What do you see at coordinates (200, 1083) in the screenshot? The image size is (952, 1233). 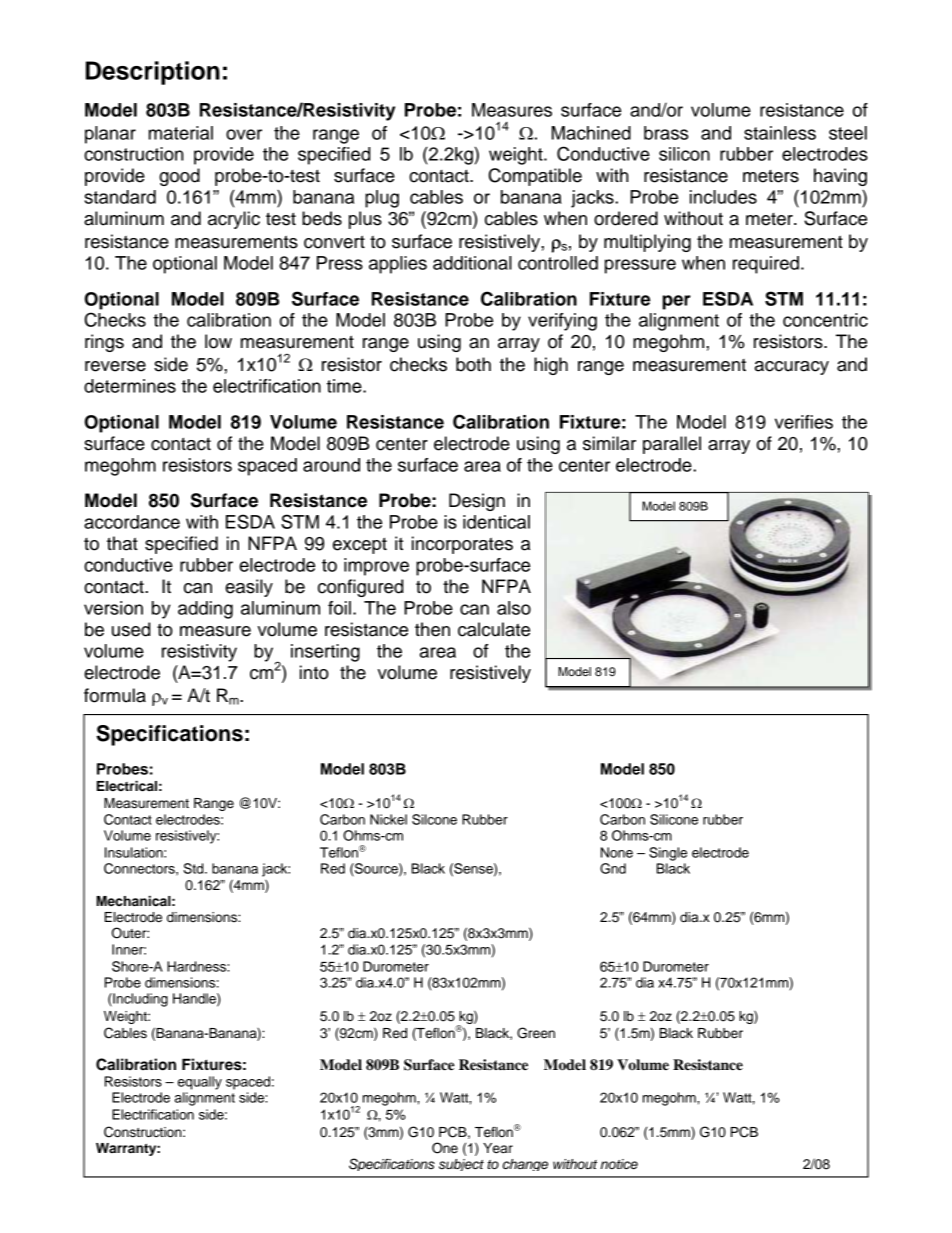 I see `equally` at bounding box center [200, 1083].
